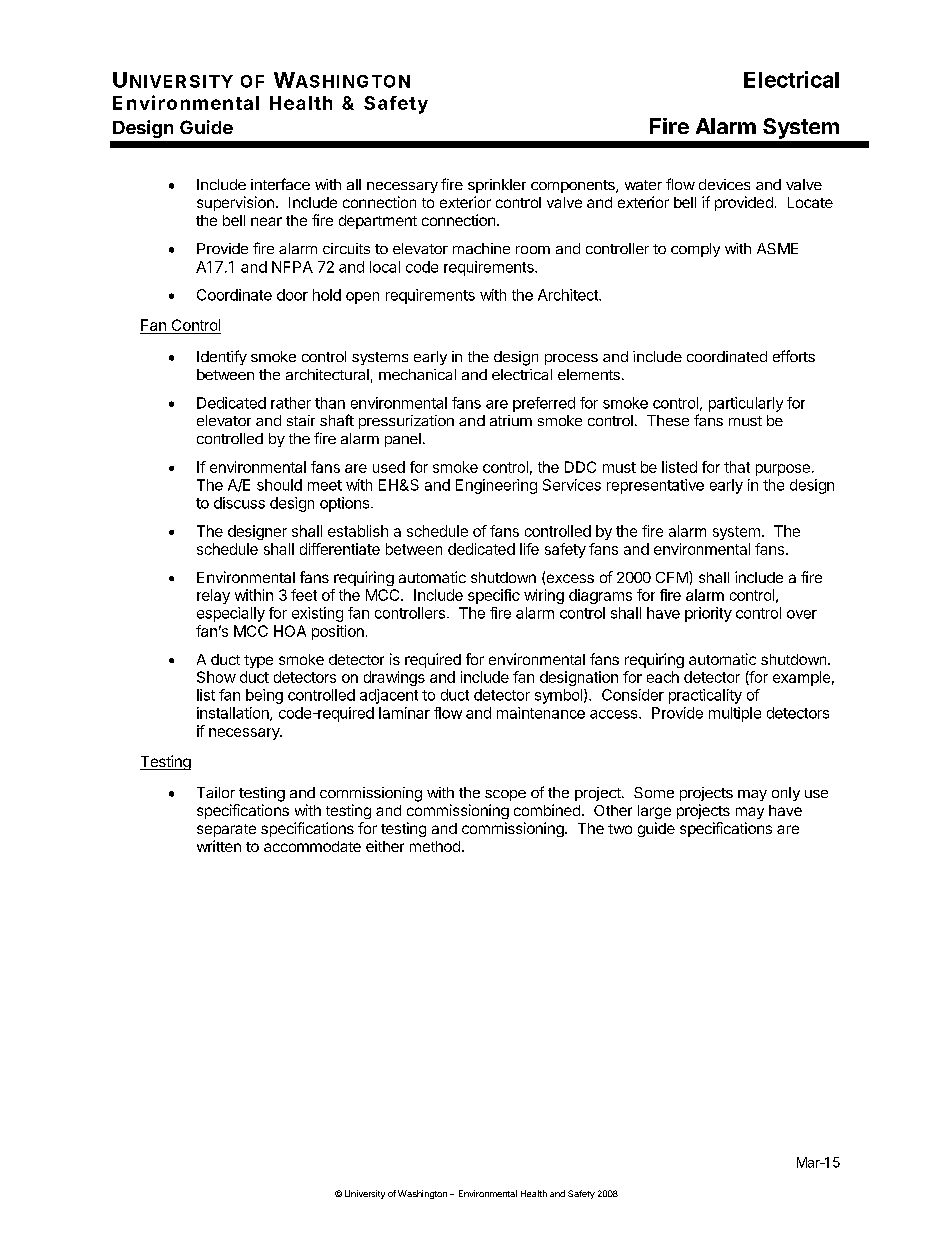 The height and width of the page is (1233, 952). What do you see at coordinates (547, 810) in the page?
I see `combined` at bounding box center [547, 810].
